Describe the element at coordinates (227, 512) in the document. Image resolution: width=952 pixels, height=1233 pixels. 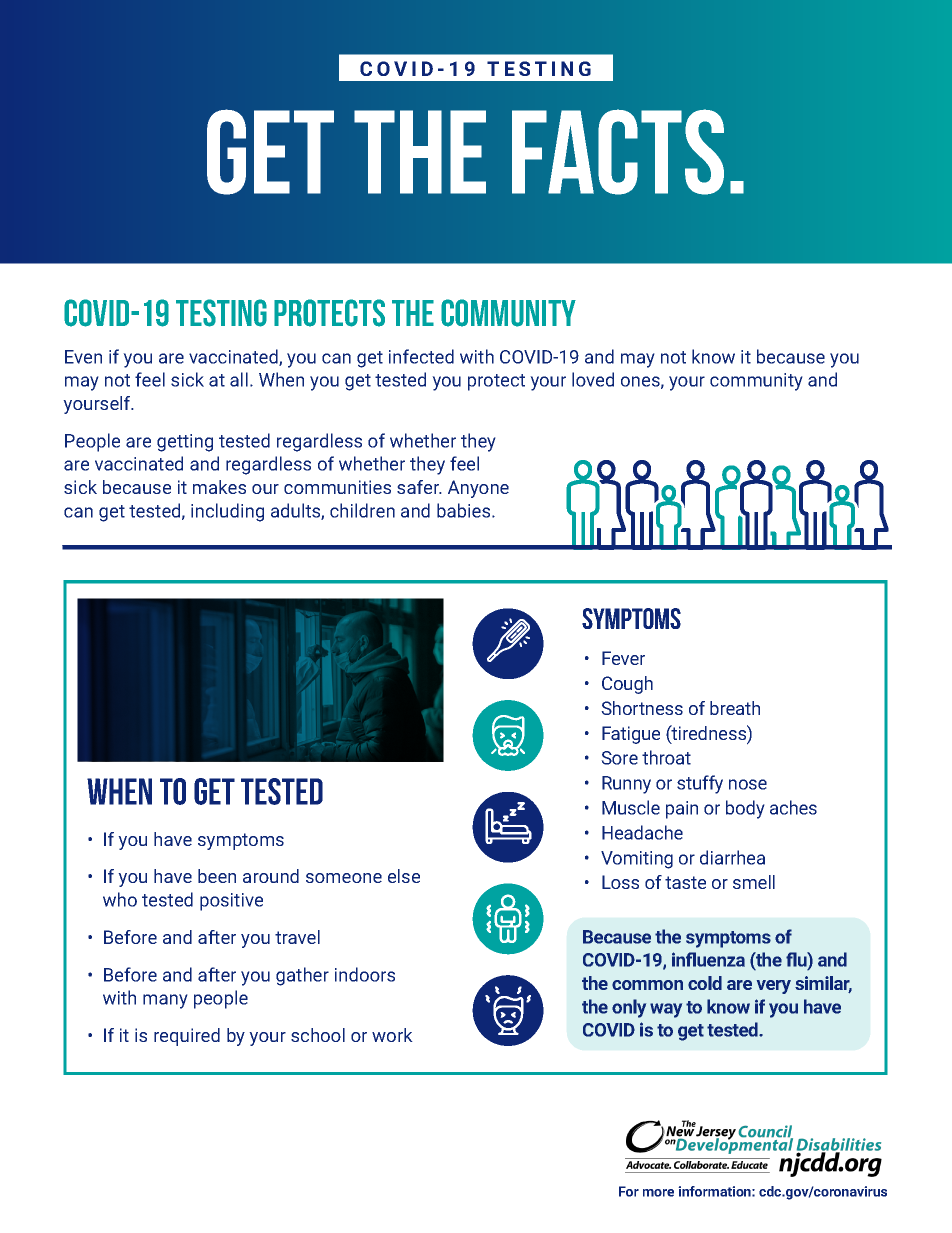
I see `including` at that location.
